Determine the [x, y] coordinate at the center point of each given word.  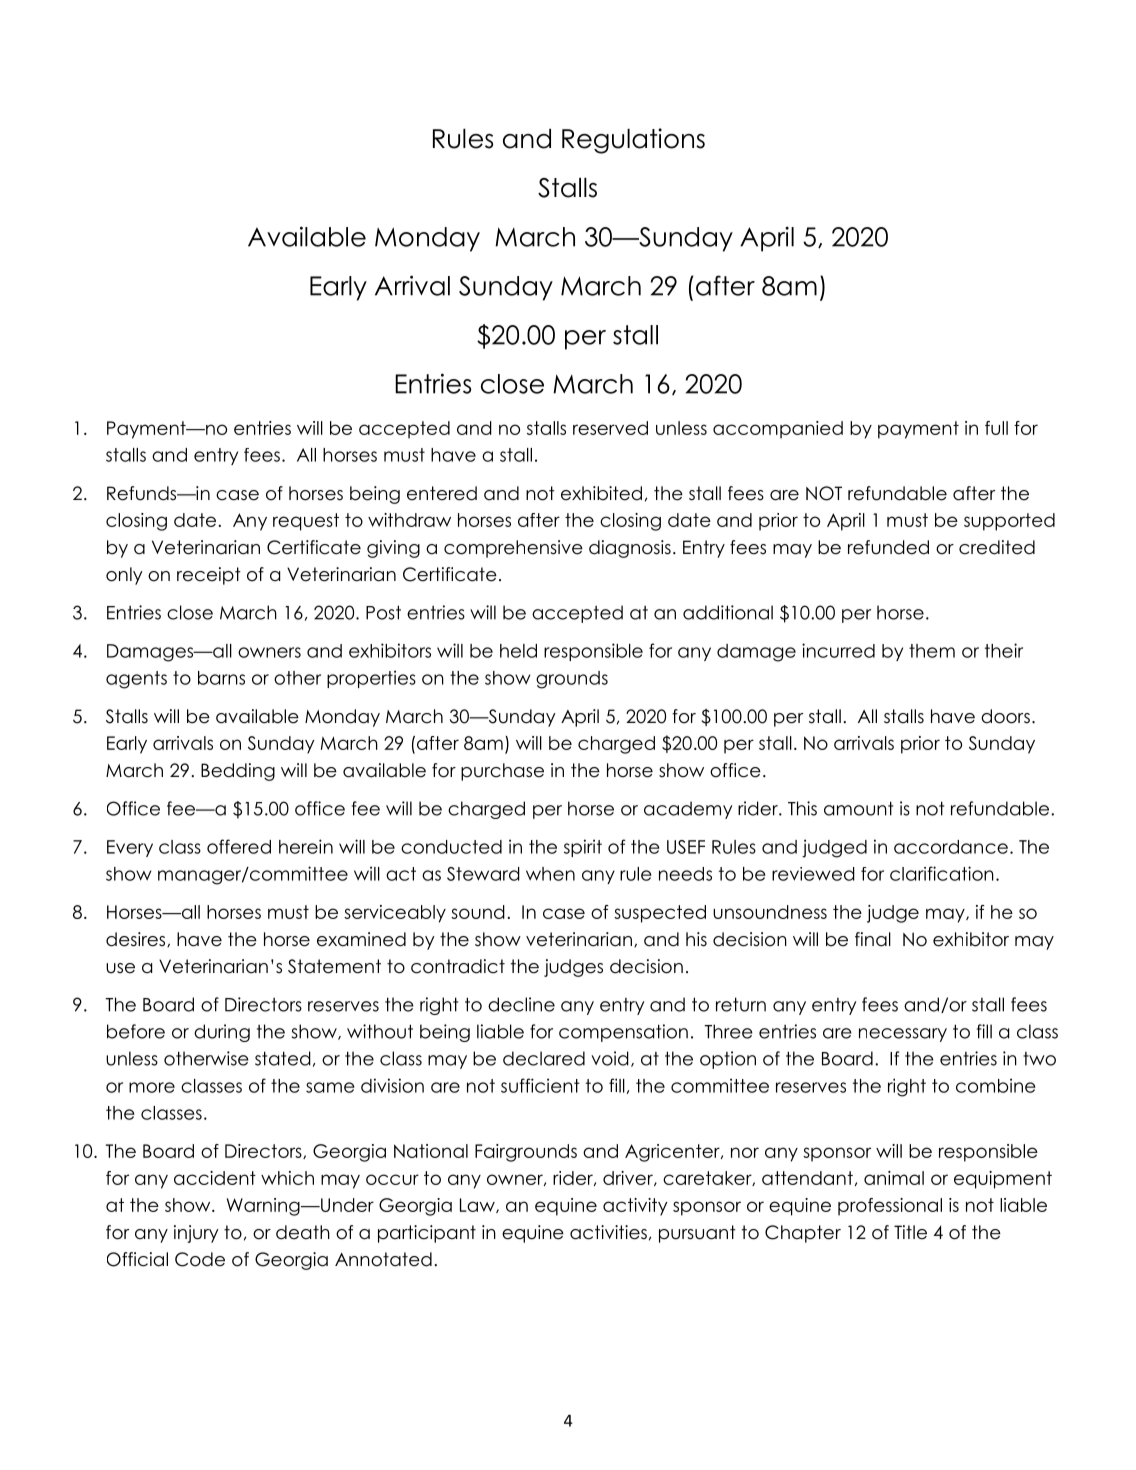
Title [910, 1232]
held [518, 651]
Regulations [633, 141]
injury [196, 1234]
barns [221, 678]
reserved [610, 428]
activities [608, 1232]
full [996, 428]
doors [1005, 716]
